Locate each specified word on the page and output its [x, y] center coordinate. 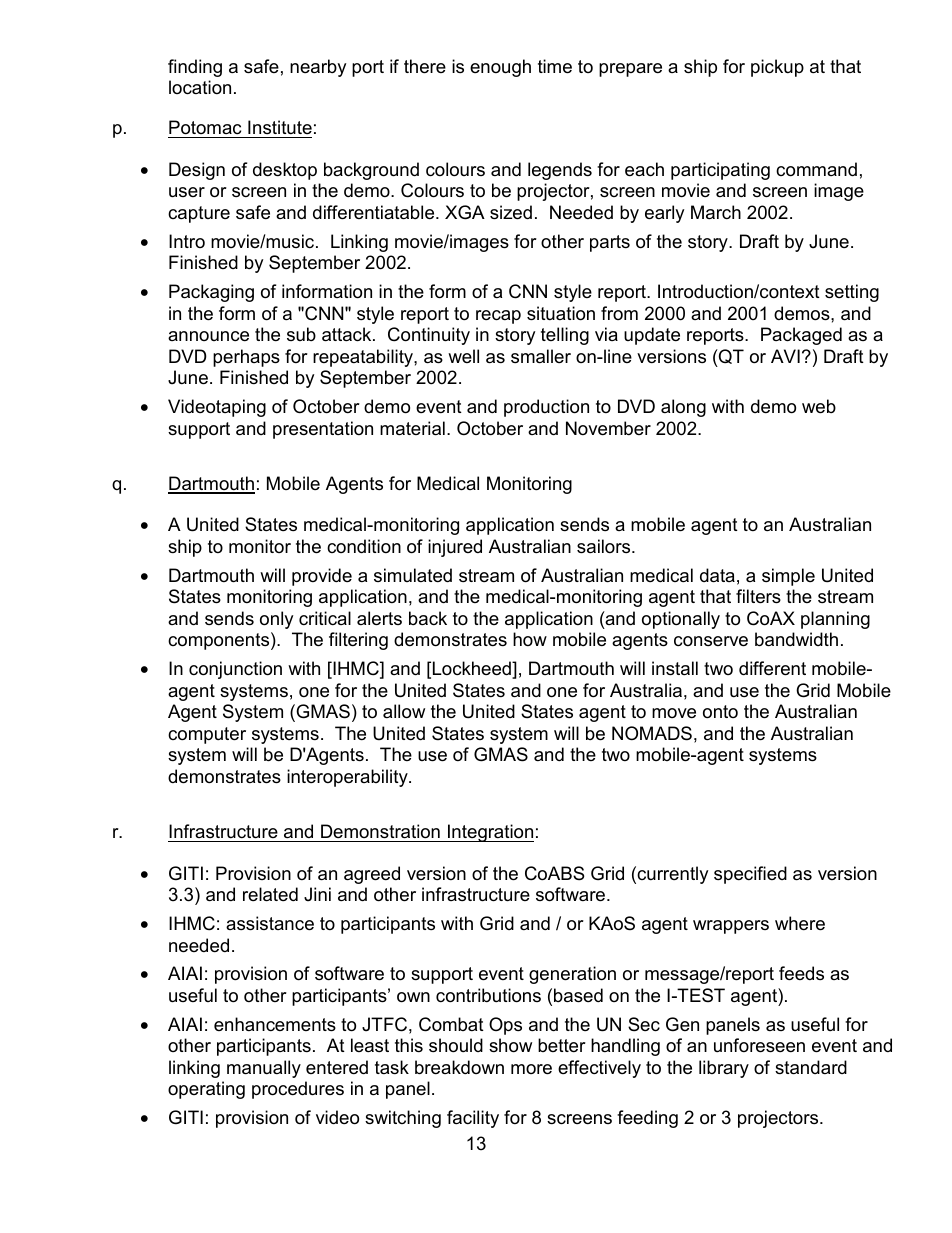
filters [758, 596]
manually [264, 1069]
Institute [279, 129]
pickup [777, 68]
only [276, 620]
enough [500, 68]
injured [455, 548]
